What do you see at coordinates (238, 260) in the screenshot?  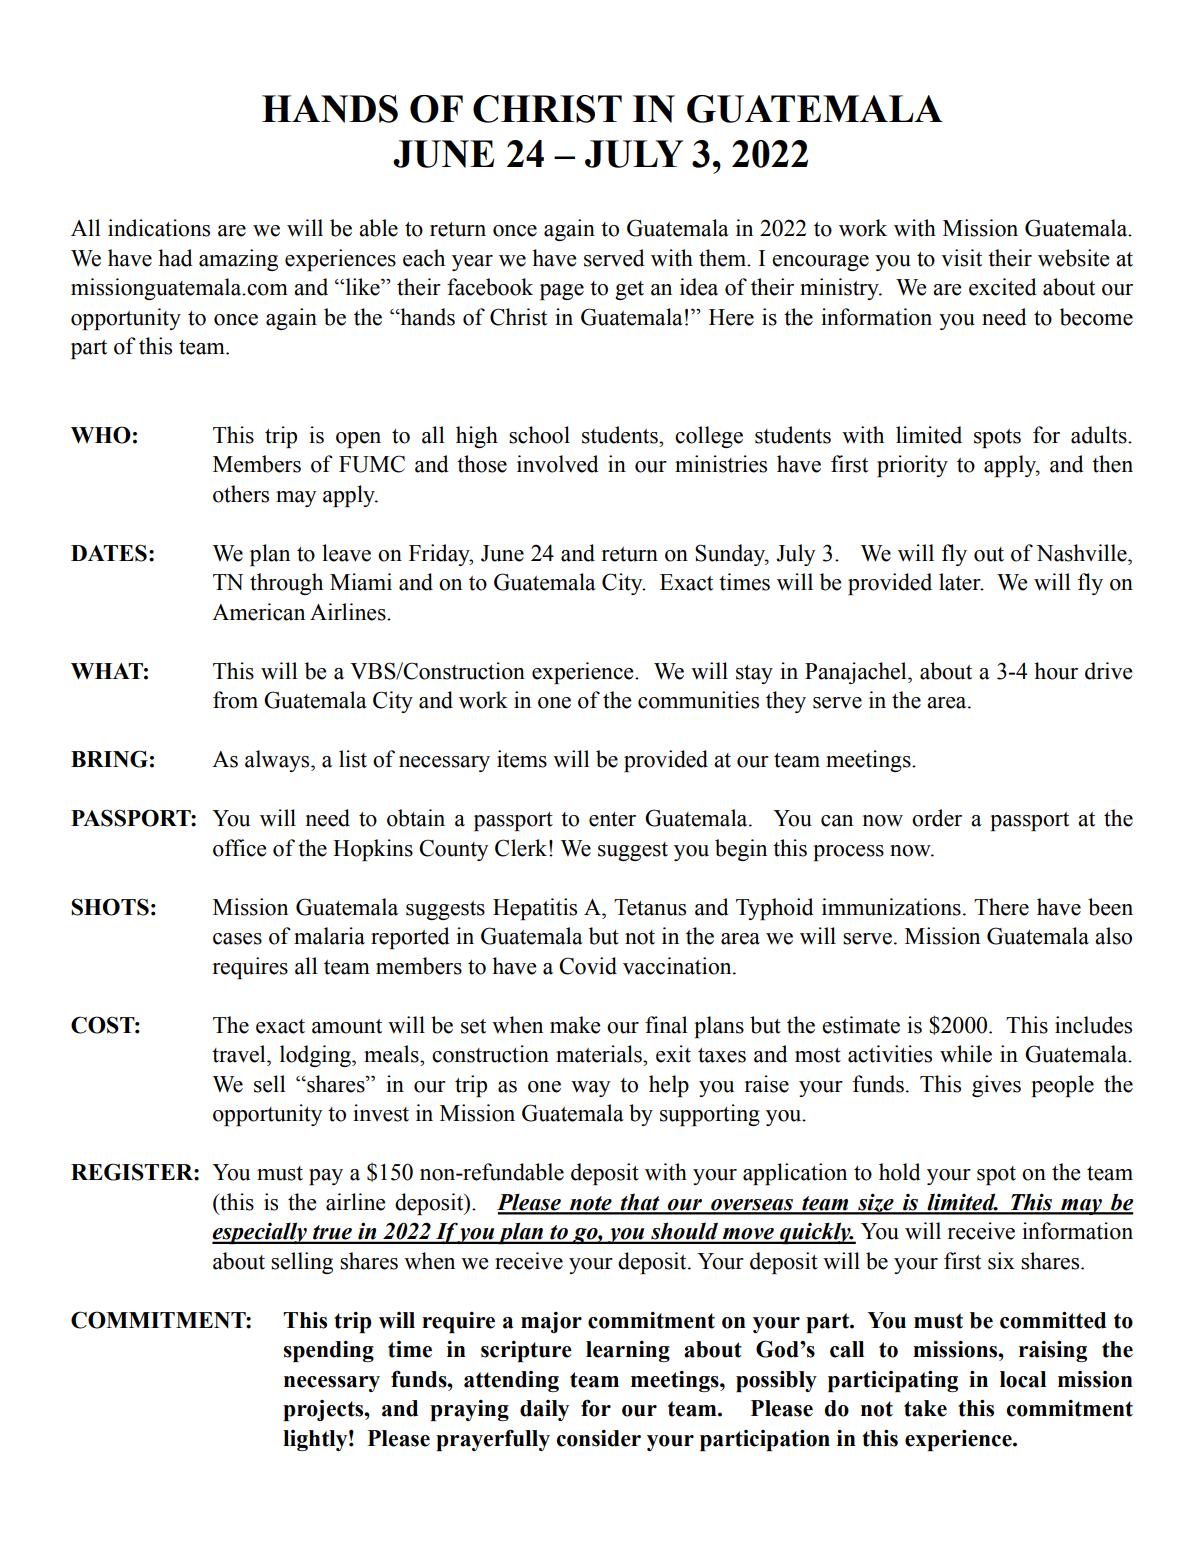 I see `amazing` at bounding box center [238, 260].
